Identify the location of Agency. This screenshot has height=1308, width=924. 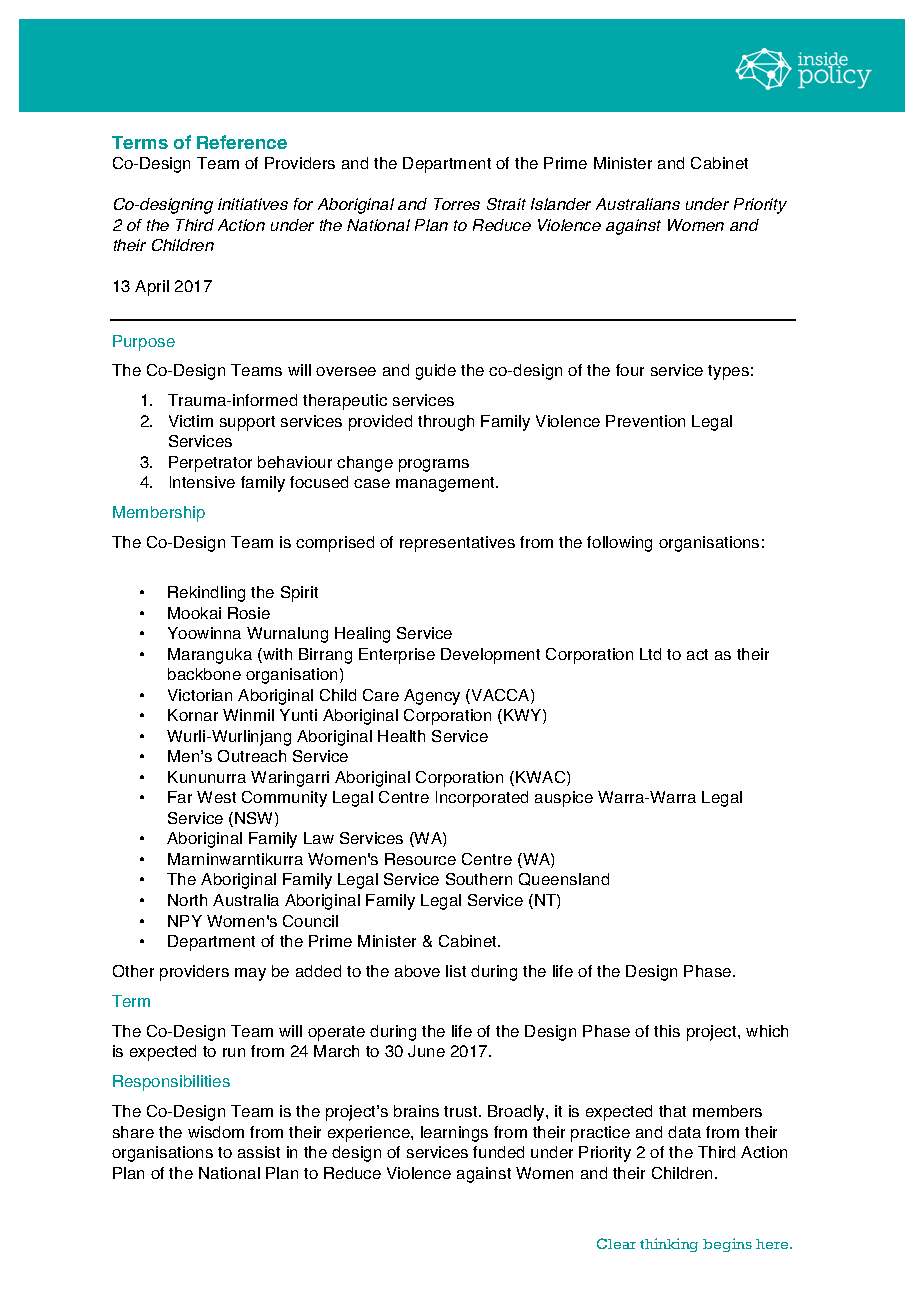
(432, 697).
